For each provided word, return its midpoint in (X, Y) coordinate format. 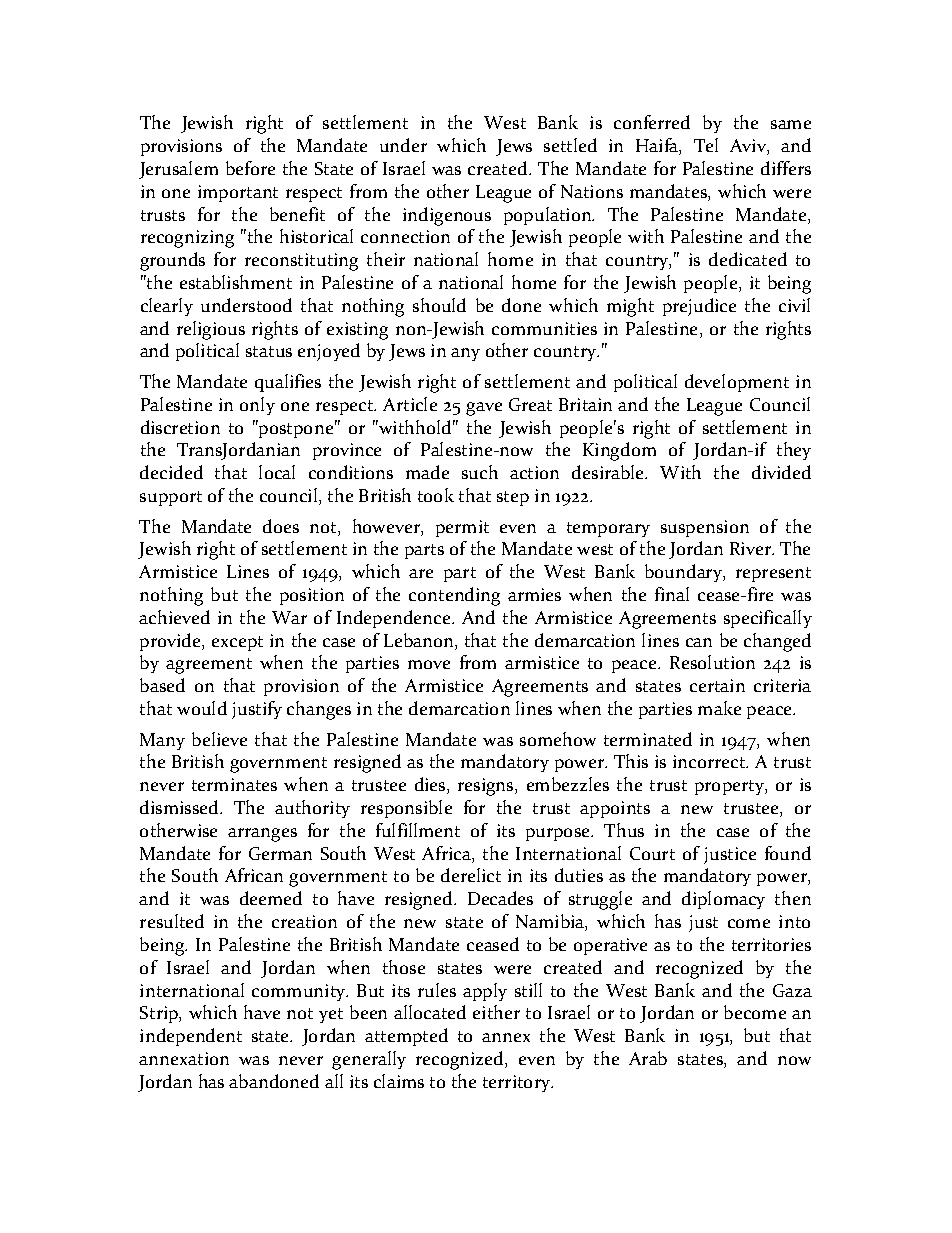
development (737, 383)
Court (652, 853)
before (250, 168)
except (237, 643)
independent (191, 1037)
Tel (706, 145)
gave (484, 409)
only (257, 406)
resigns (487, 787)
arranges (262, 835)
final (672, 594)
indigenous (447, 216)
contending (454, 596)
